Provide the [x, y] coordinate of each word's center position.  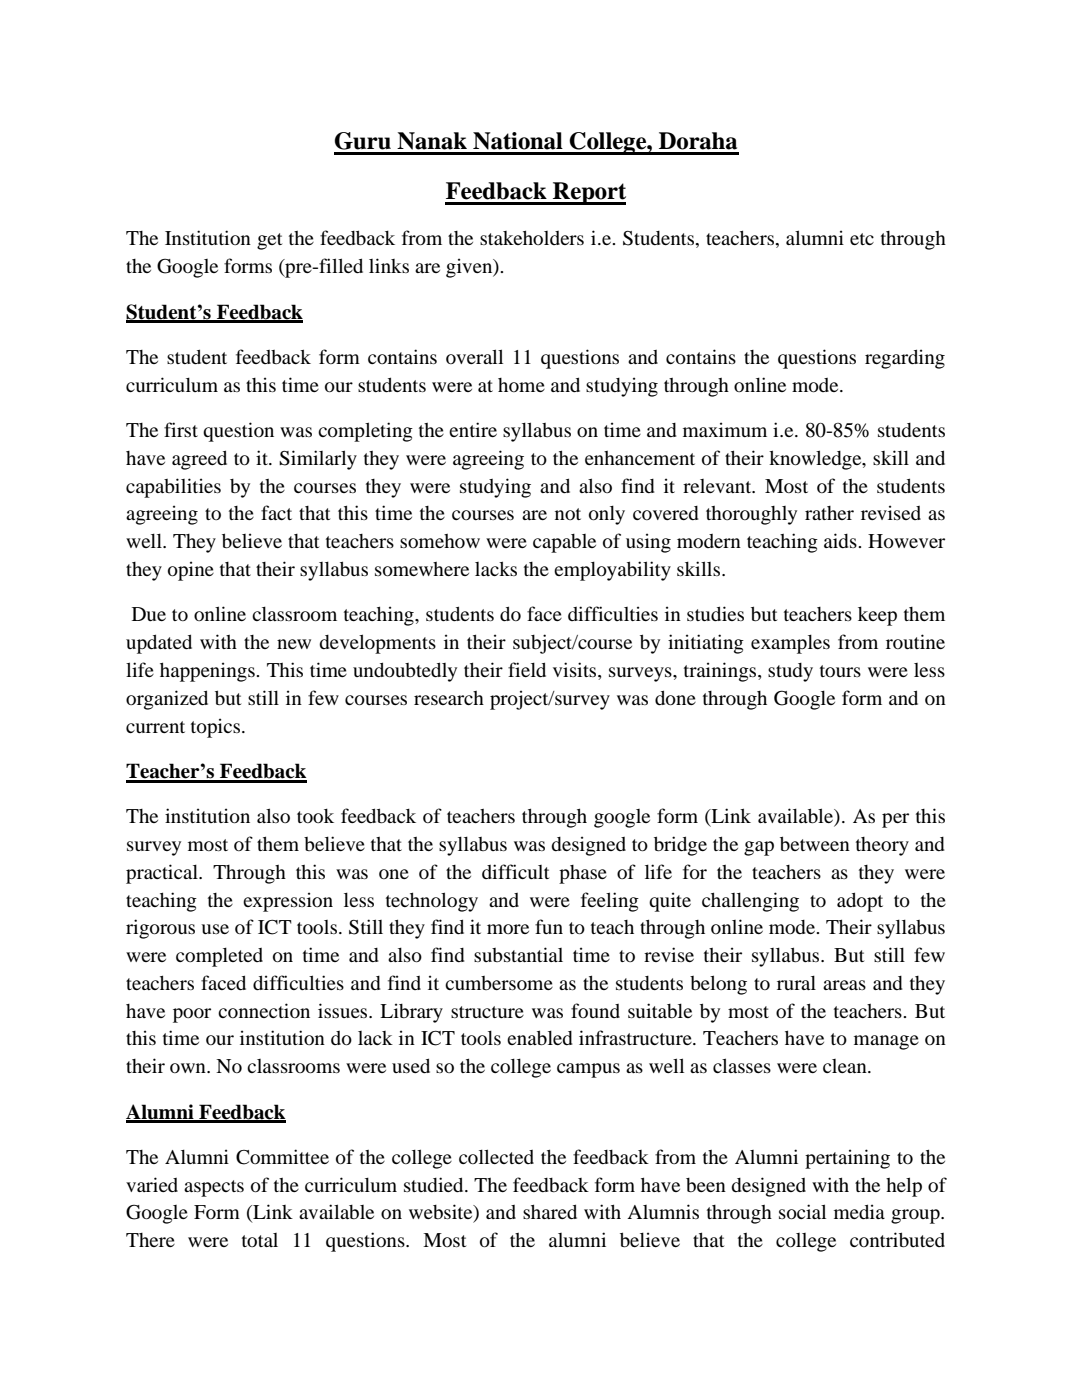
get [270, 241]
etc [862, 239]
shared [550, 1211]
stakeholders [532, 237]
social [802, 1211]
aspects [214, 1188]
